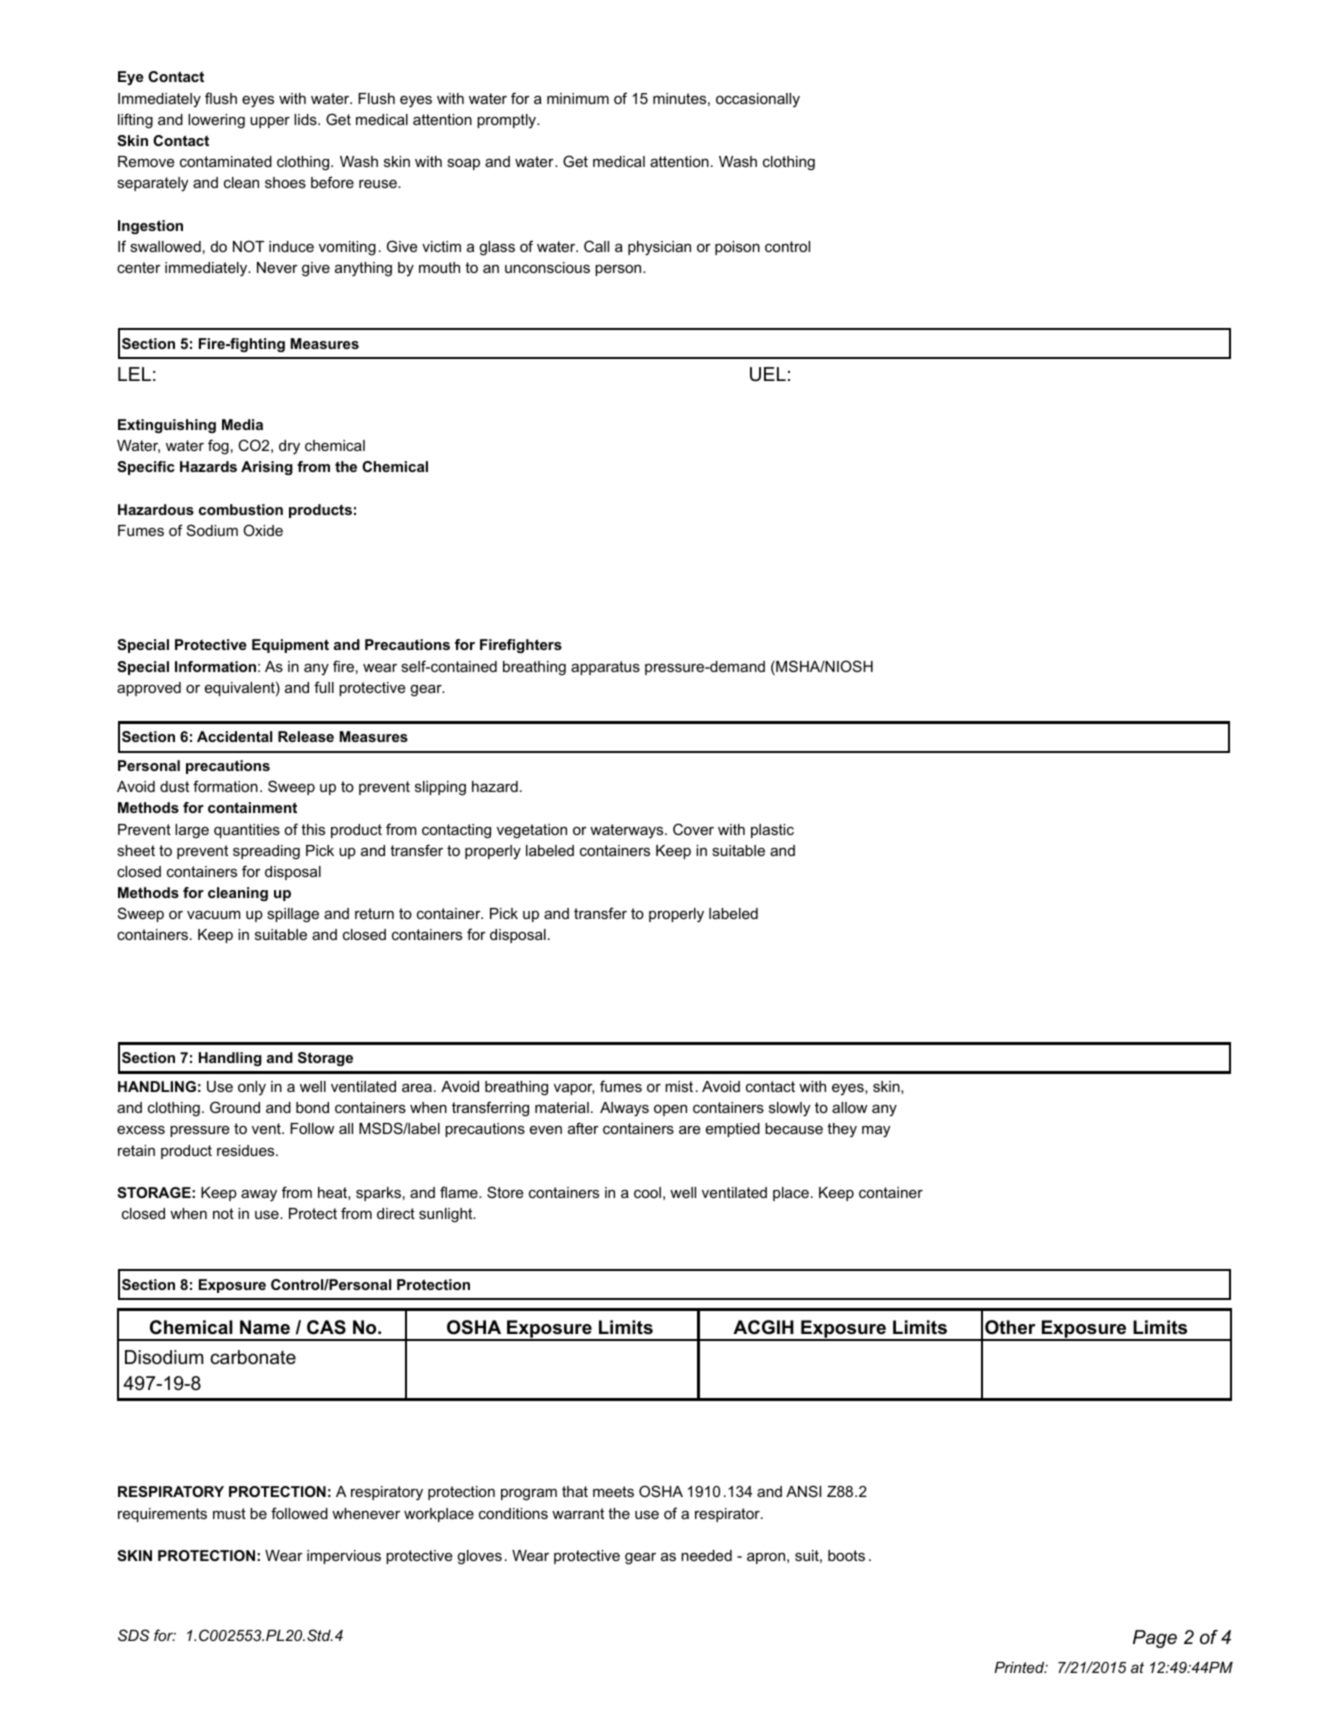  Describe the element at coordinates (693, 829) in the image. I see `Cover` at that location.
